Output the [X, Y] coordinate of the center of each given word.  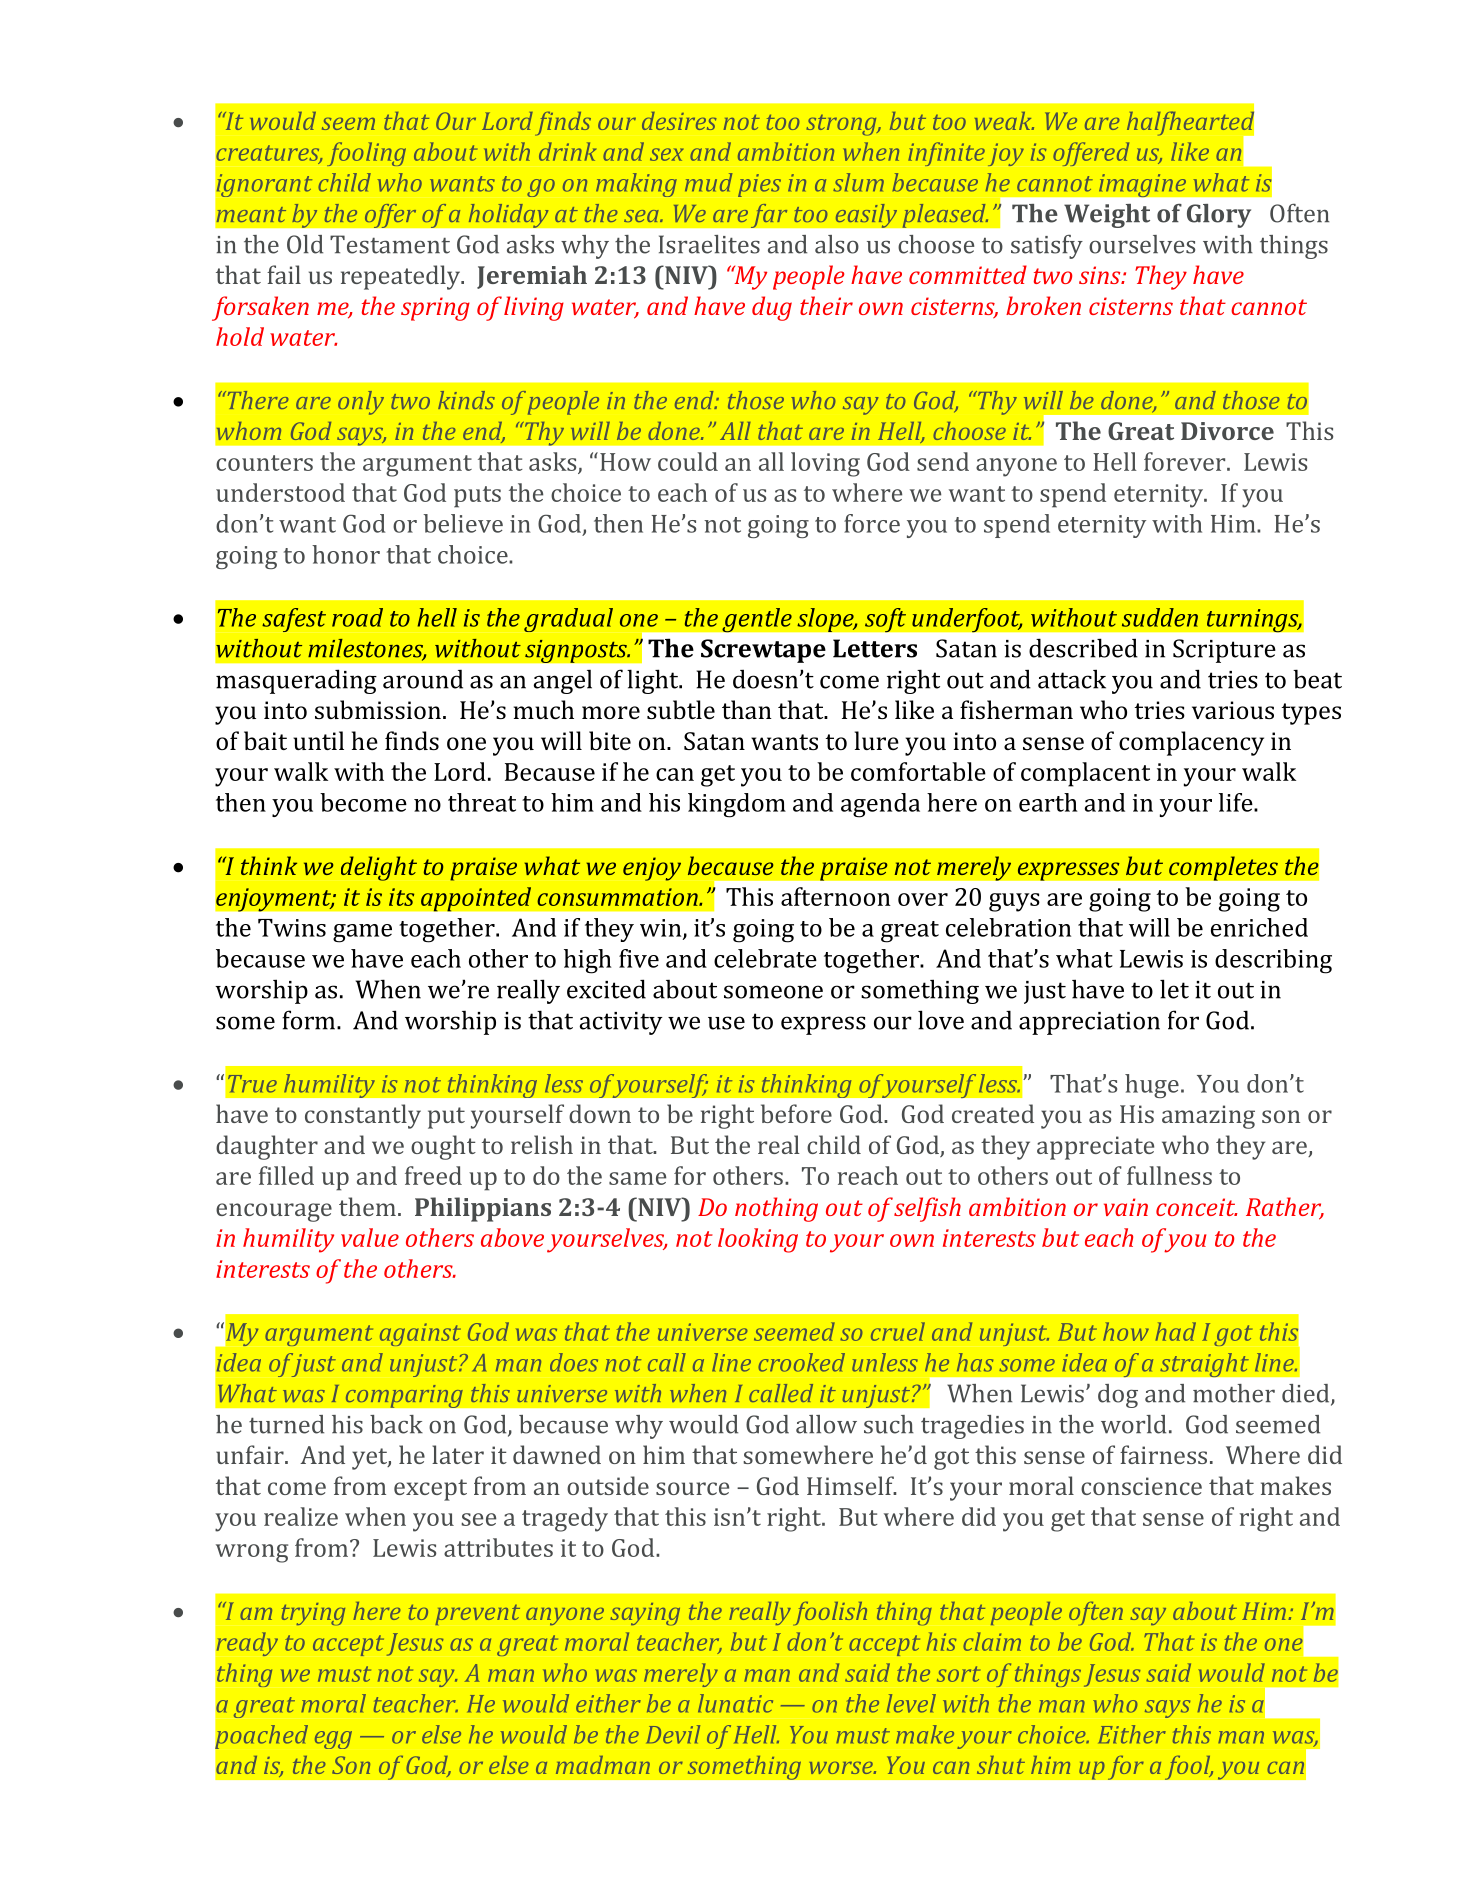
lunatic [735, 1703]
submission [378, 709]
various [1233, 710]
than [747, 709]
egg [333, 1740]
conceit [1197, 1207]
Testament [390, 244]
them [367, 1206]
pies [759, 185]
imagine [1142, 185]
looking [758, 1240]
